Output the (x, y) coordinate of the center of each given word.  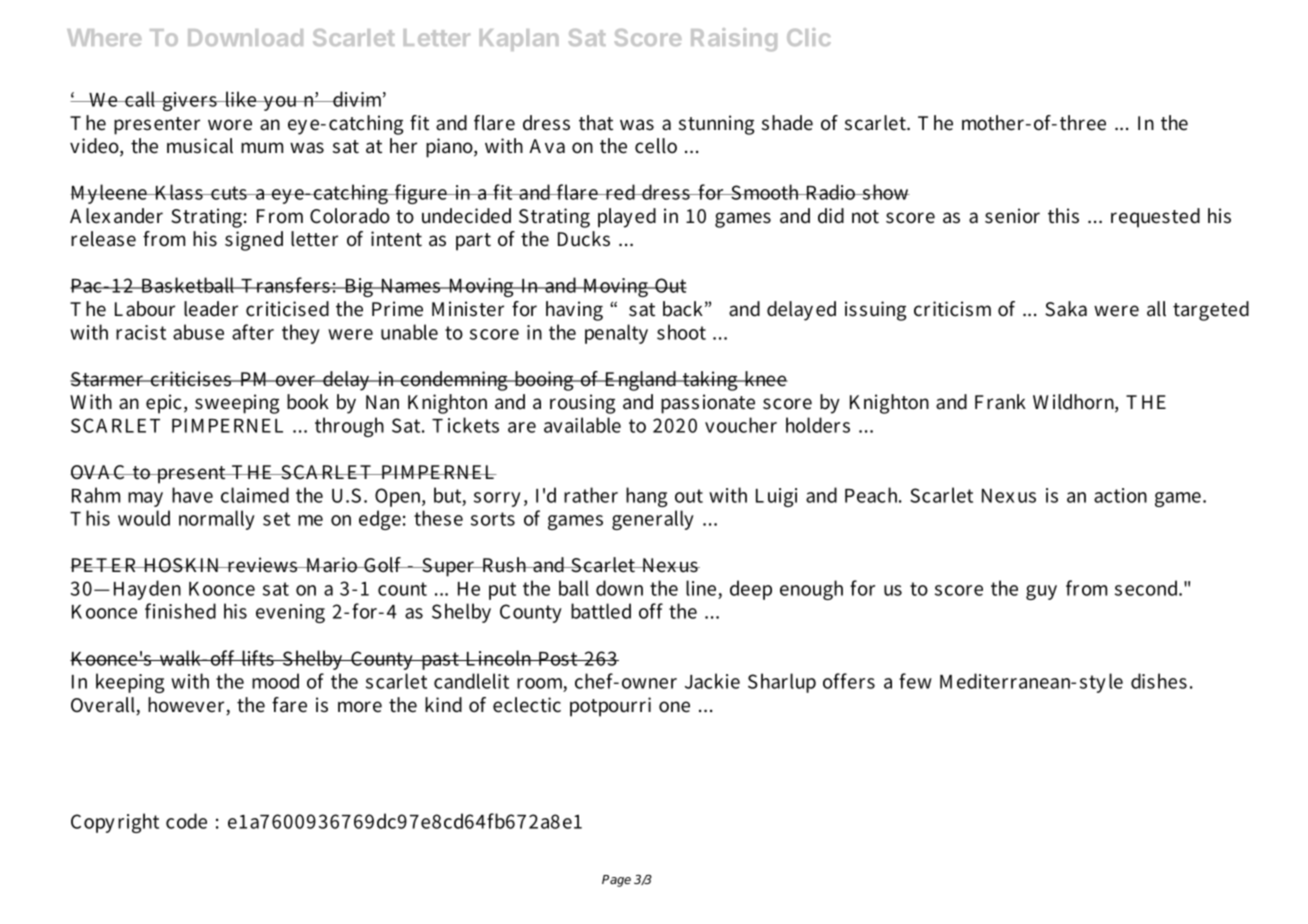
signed (254, 241)
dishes (1159, 681)
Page (616, 881)
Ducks (584, 239)
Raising (734, 39)
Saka (1066, 309)
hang (647, 497)
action (1120, 495)
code (186, 821)
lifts (257, 658)
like (241, 99)
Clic (809, 37)
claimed (255, 495)
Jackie (712, 681)
